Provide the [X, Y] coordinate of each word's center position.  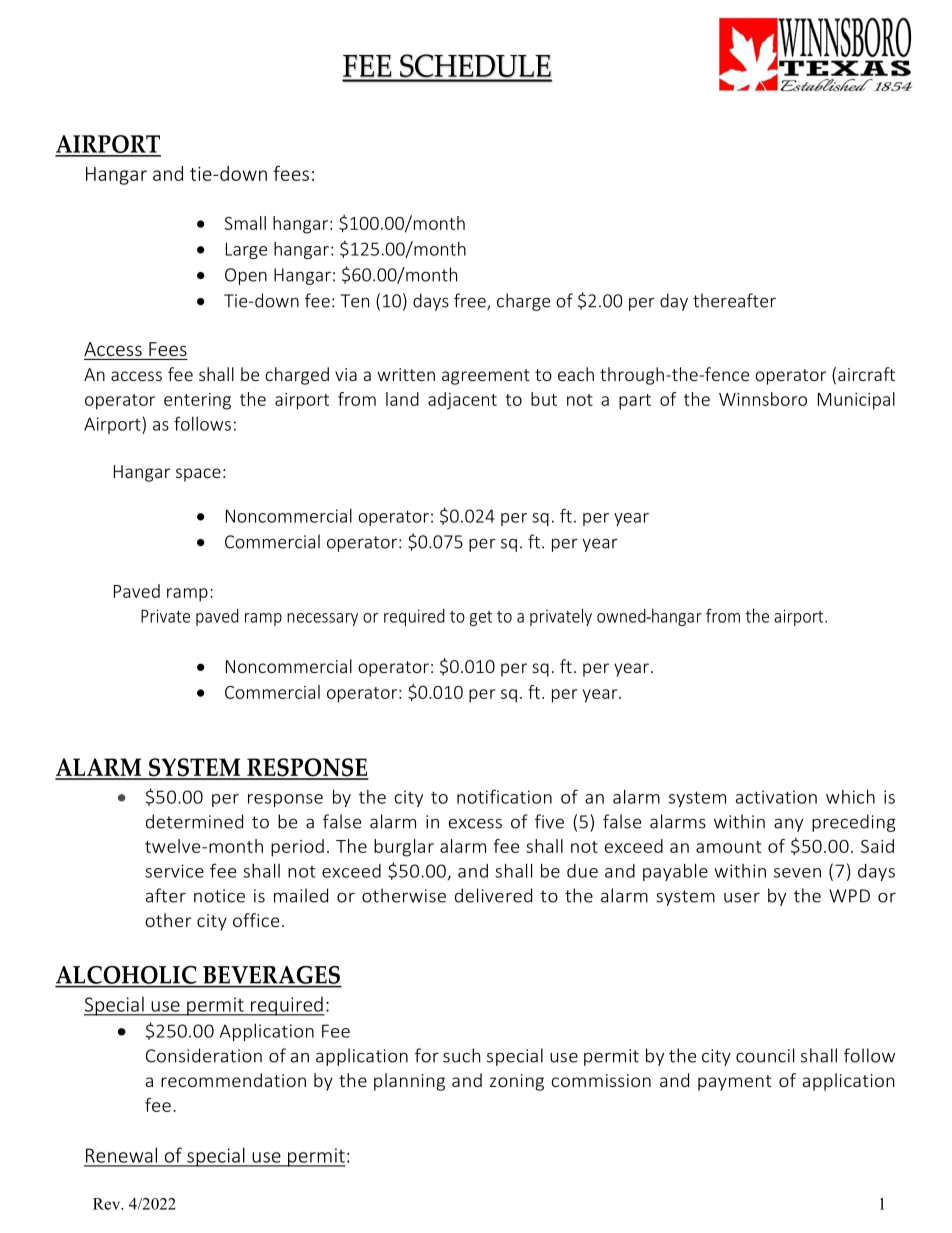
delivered [493, 895]
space [198, 475]
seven [797, 873]
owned [622, 616]
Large [246, 250]
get [481, 618]
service [174, 871]
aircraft [866, 374]
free [471, 301]
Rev [108, 1204]
